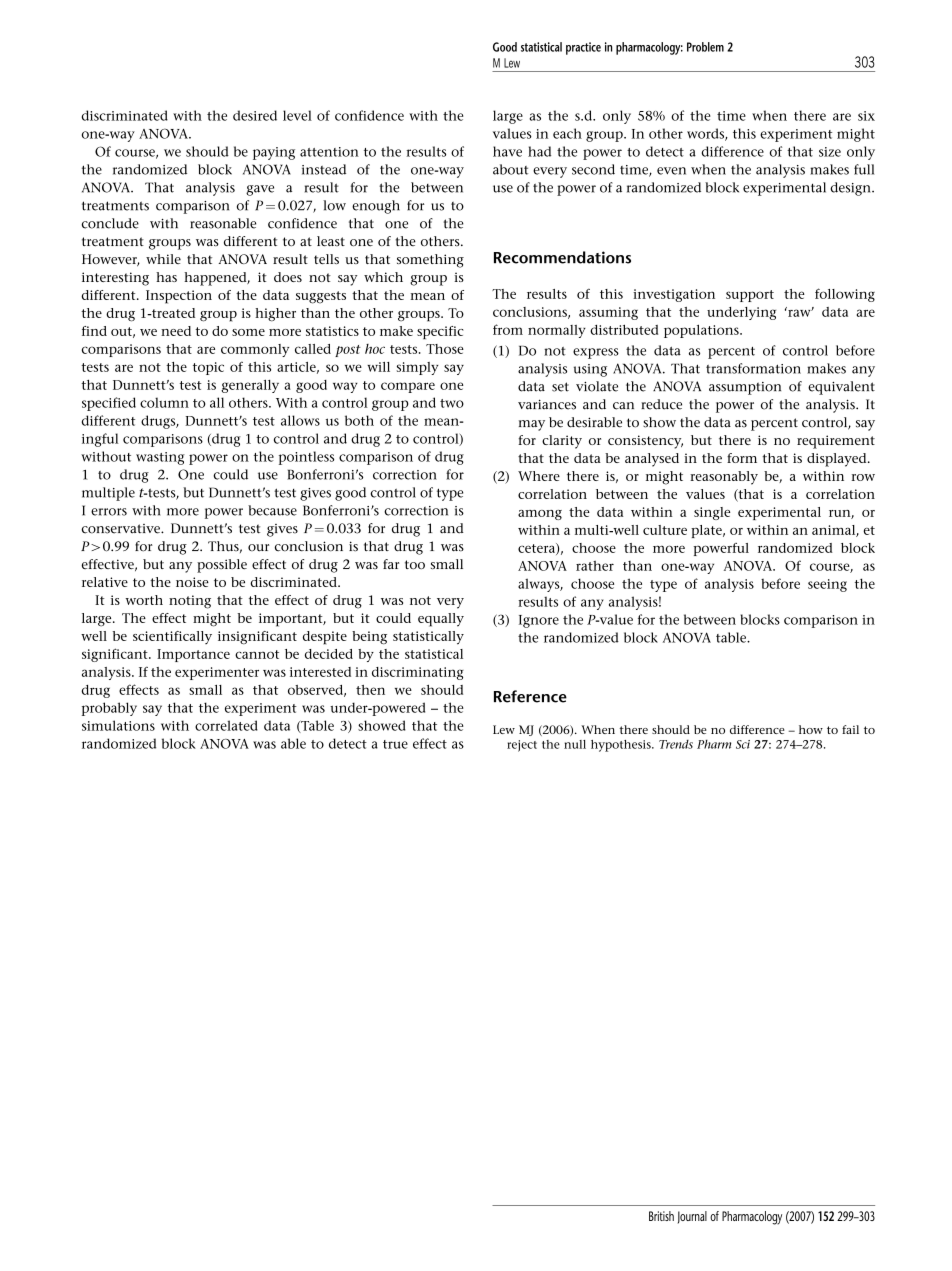  I want to click on Those, so click(445, 349).
